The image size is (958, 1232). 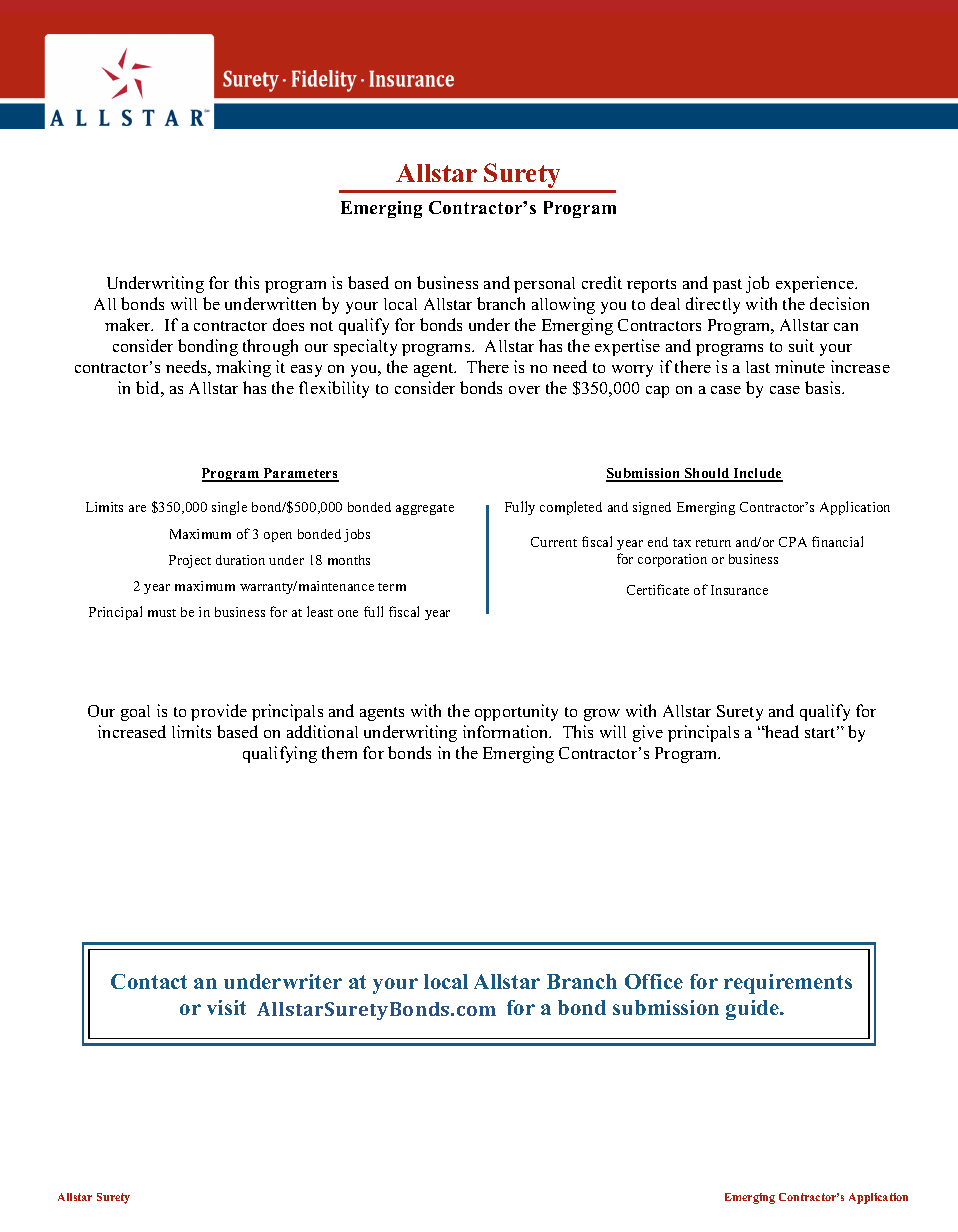 What do you see at coordinates (739, 590) in the screenshot?
I see `Insurance` at bounding box center [739, 590].
